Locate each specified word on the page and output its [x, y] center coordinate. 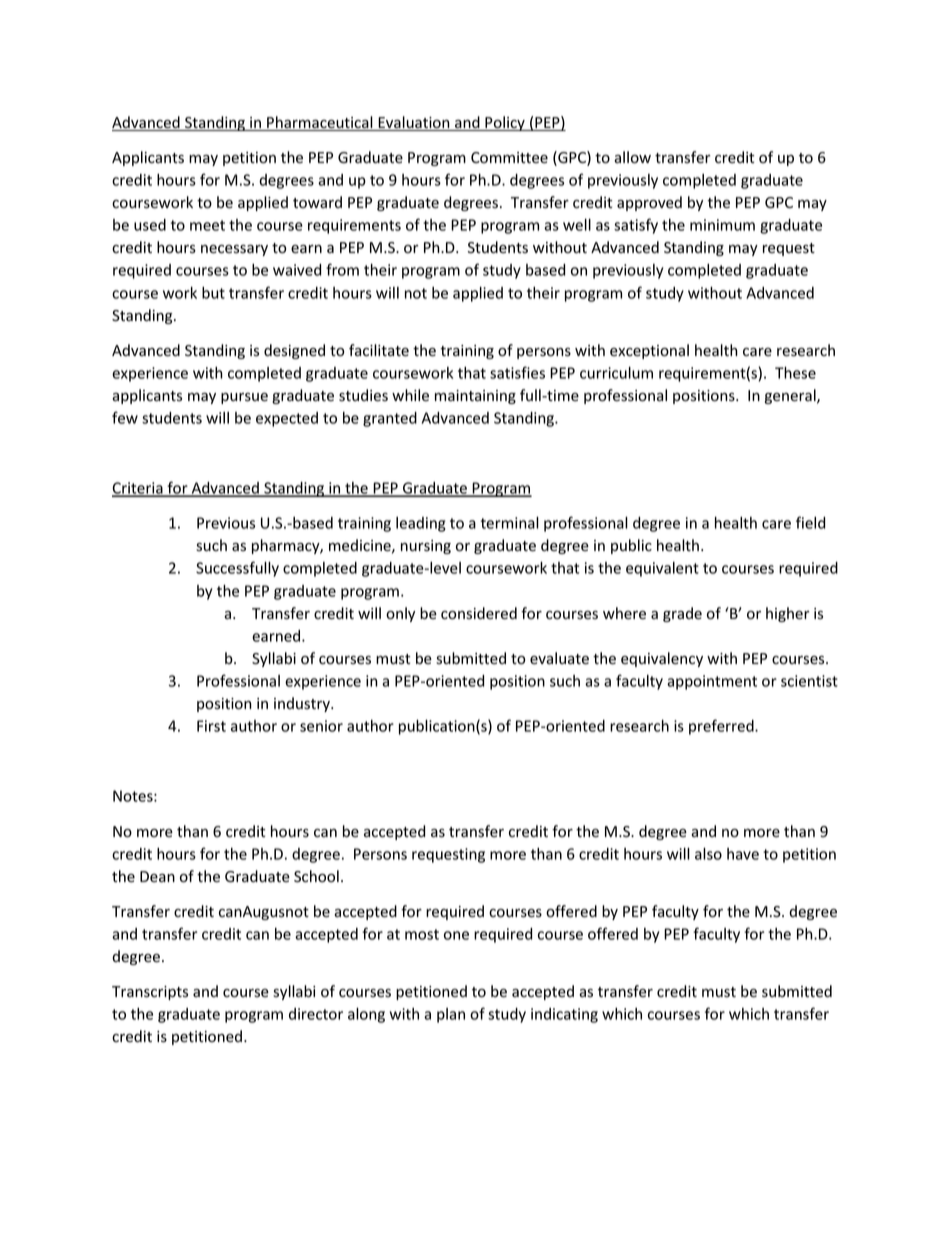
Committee [509, 158]
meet [207, 225]
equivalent [662, 569]
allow [632, 157]
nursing [426, 547]
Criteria [138, 489]
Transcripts [150, 993]
